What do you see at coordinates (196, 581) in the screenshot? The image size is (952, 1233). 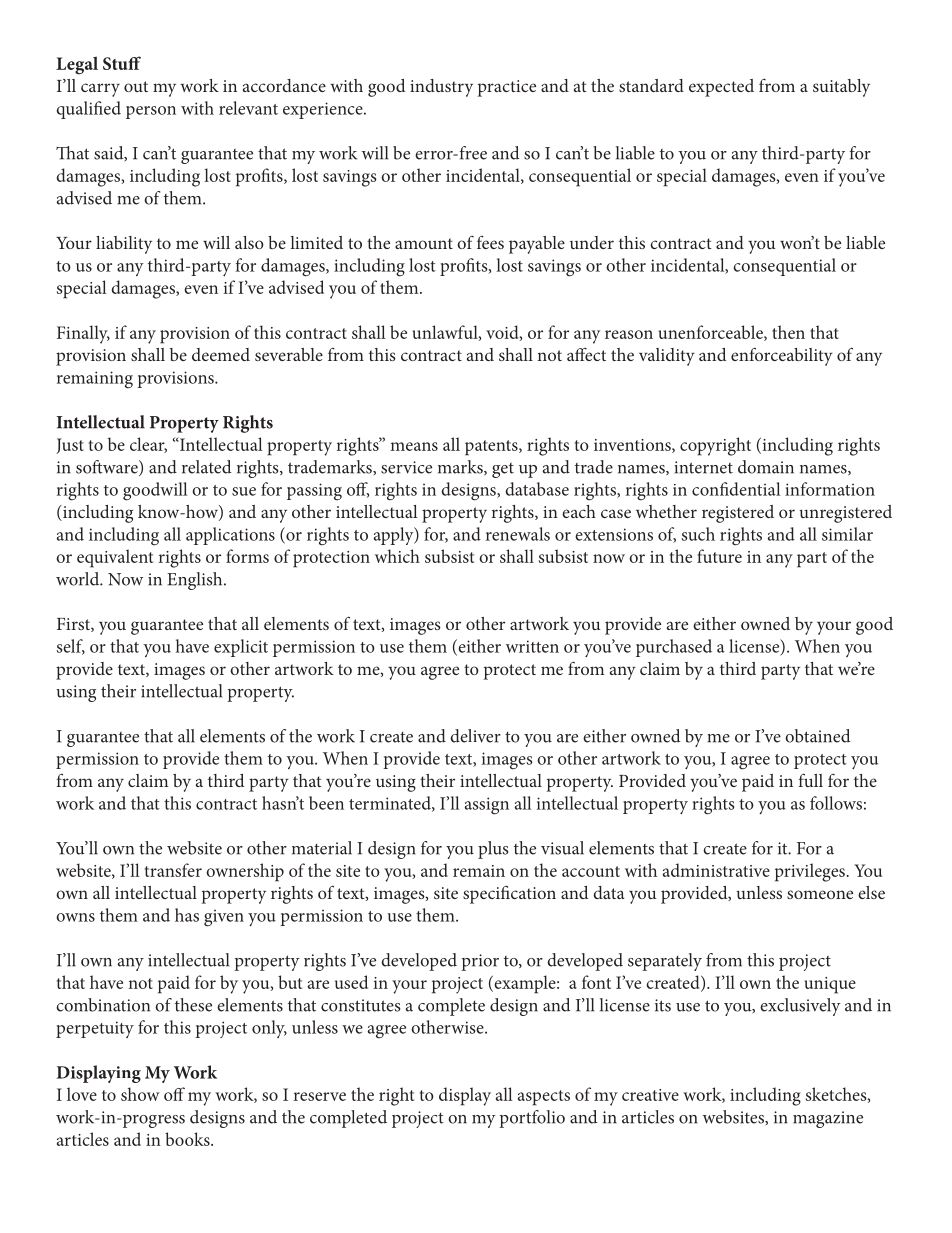 I see `English` at bounding box center [196, 581].
